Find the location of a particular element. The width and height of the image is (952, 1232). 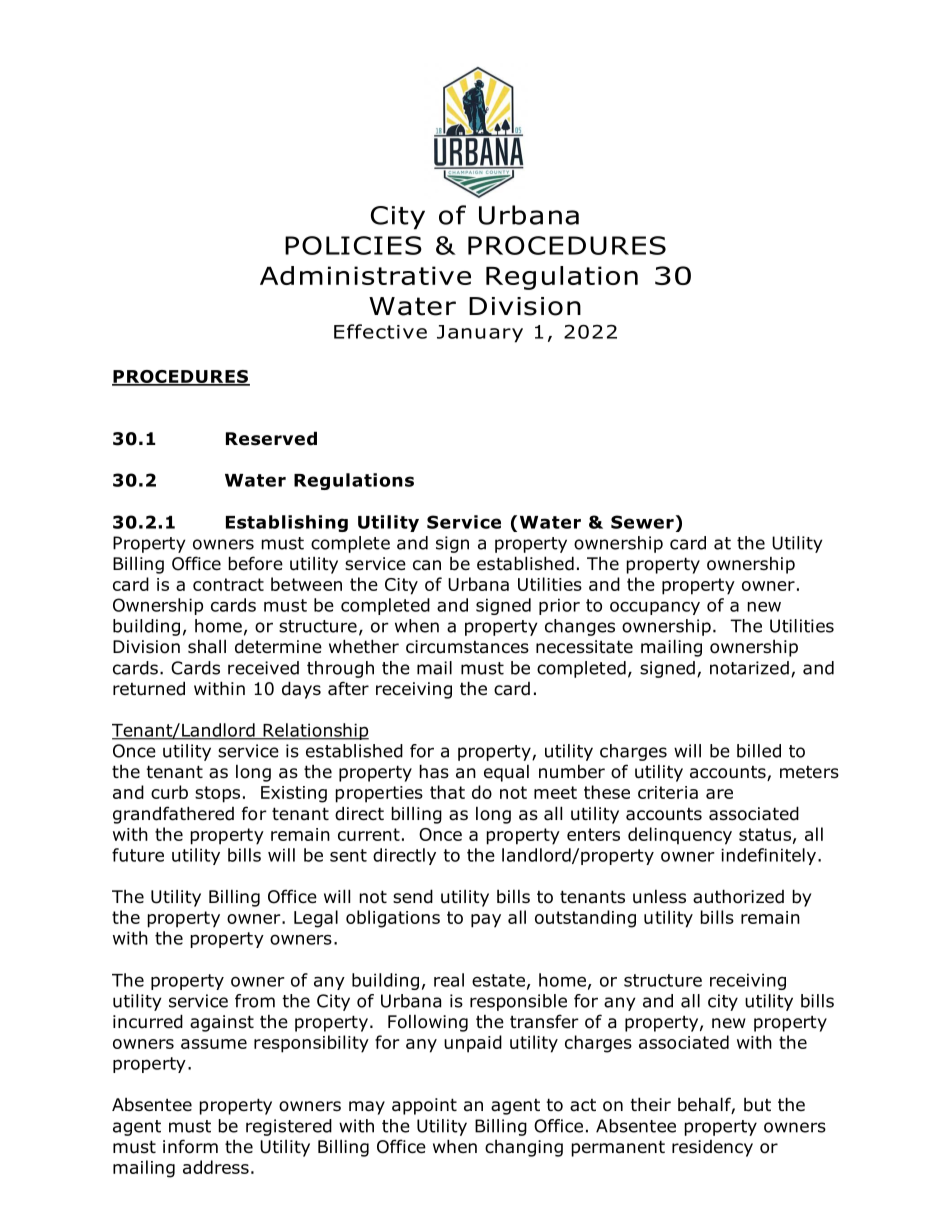

POLICIES is located at coordinates (353, 245).
